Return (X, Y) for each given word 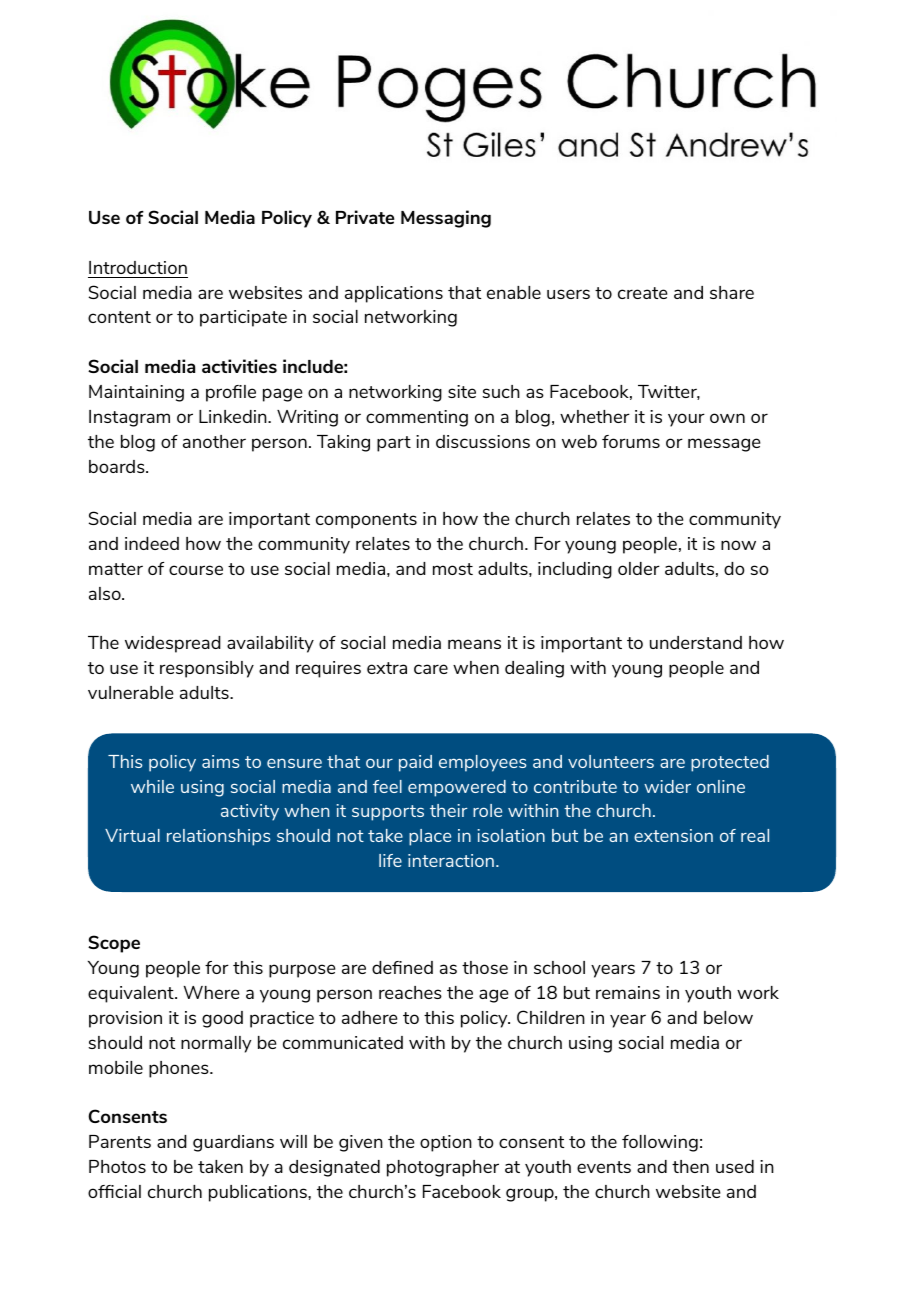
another (214, 441)
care (431, 669)
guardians (233, 1143)
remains (628, 992)
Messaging (446, 219)
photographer (443, 1168)
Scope (114, 944)
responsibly (207, 669)
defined (402, 967)
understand (696, 642)
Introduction (138, 267)
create (642, 293)
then (690, 1166)
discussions (483, 441)
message (724, 445)
